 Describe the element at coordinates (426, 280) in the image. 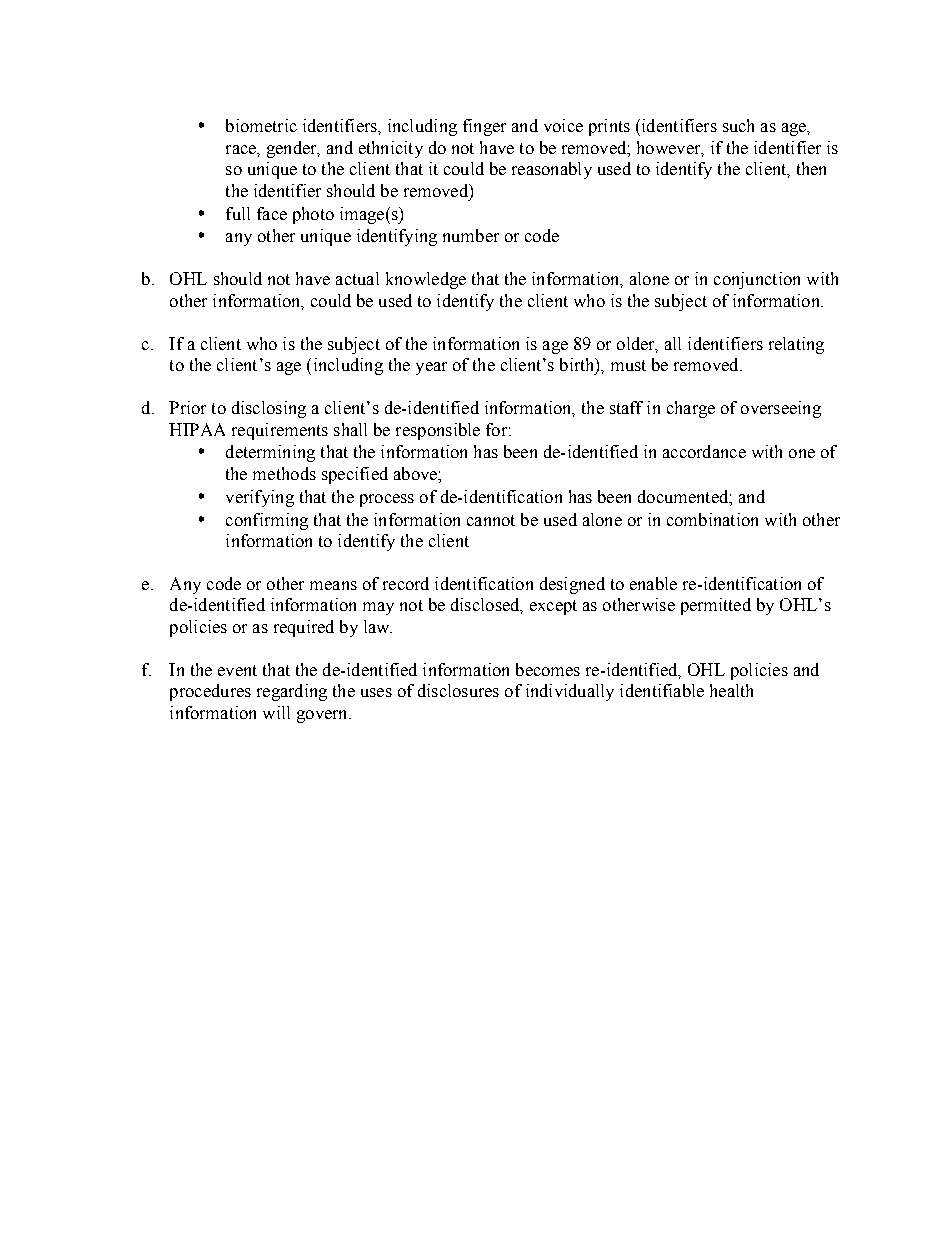

I see `knowledge` at that location.
